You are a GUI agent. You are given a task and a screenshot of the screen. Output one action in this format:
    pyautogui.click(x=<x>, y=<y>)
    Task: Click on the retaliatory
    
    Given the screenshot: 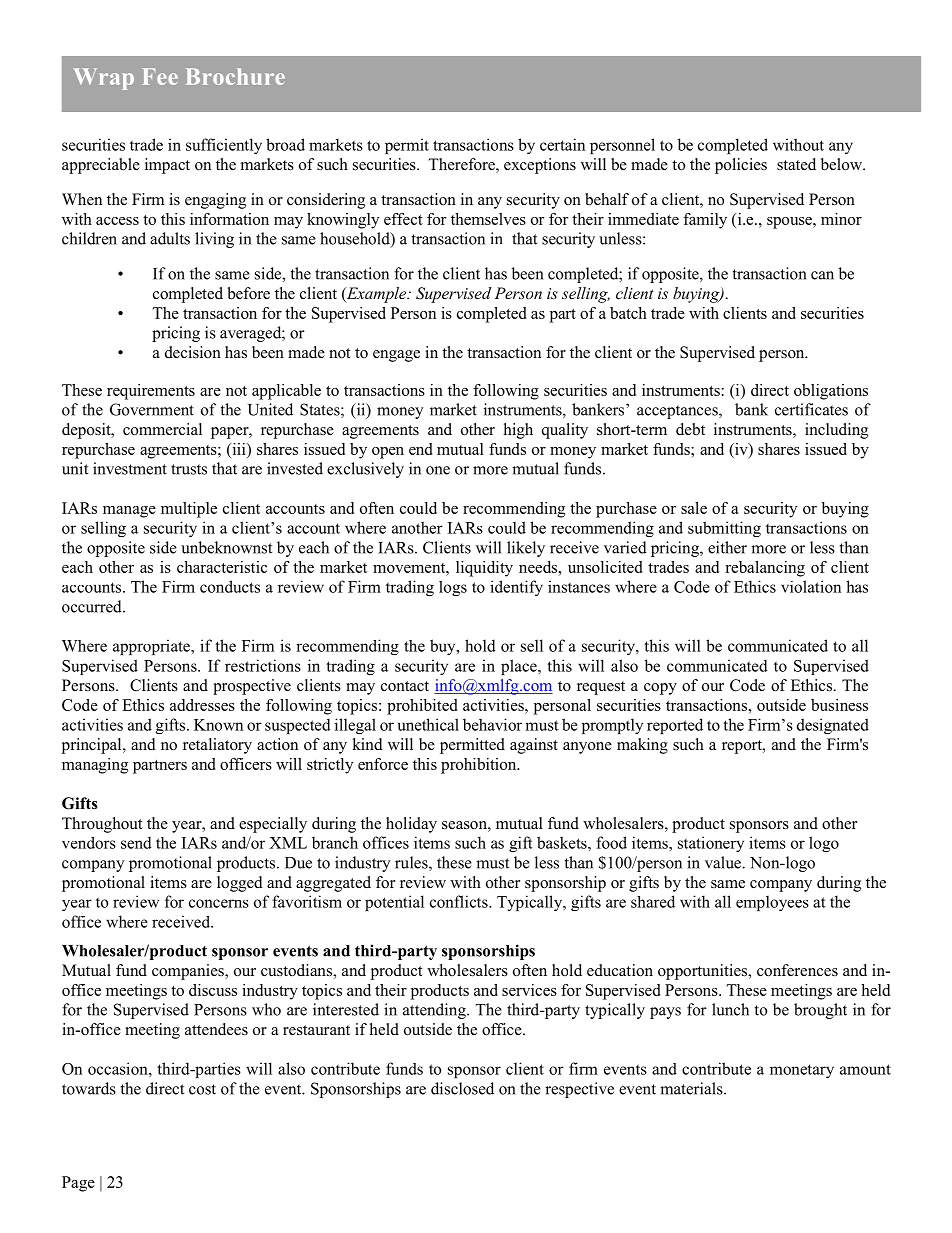 What is the action you would take?
    pyautogui.click(x=217, y=746)
